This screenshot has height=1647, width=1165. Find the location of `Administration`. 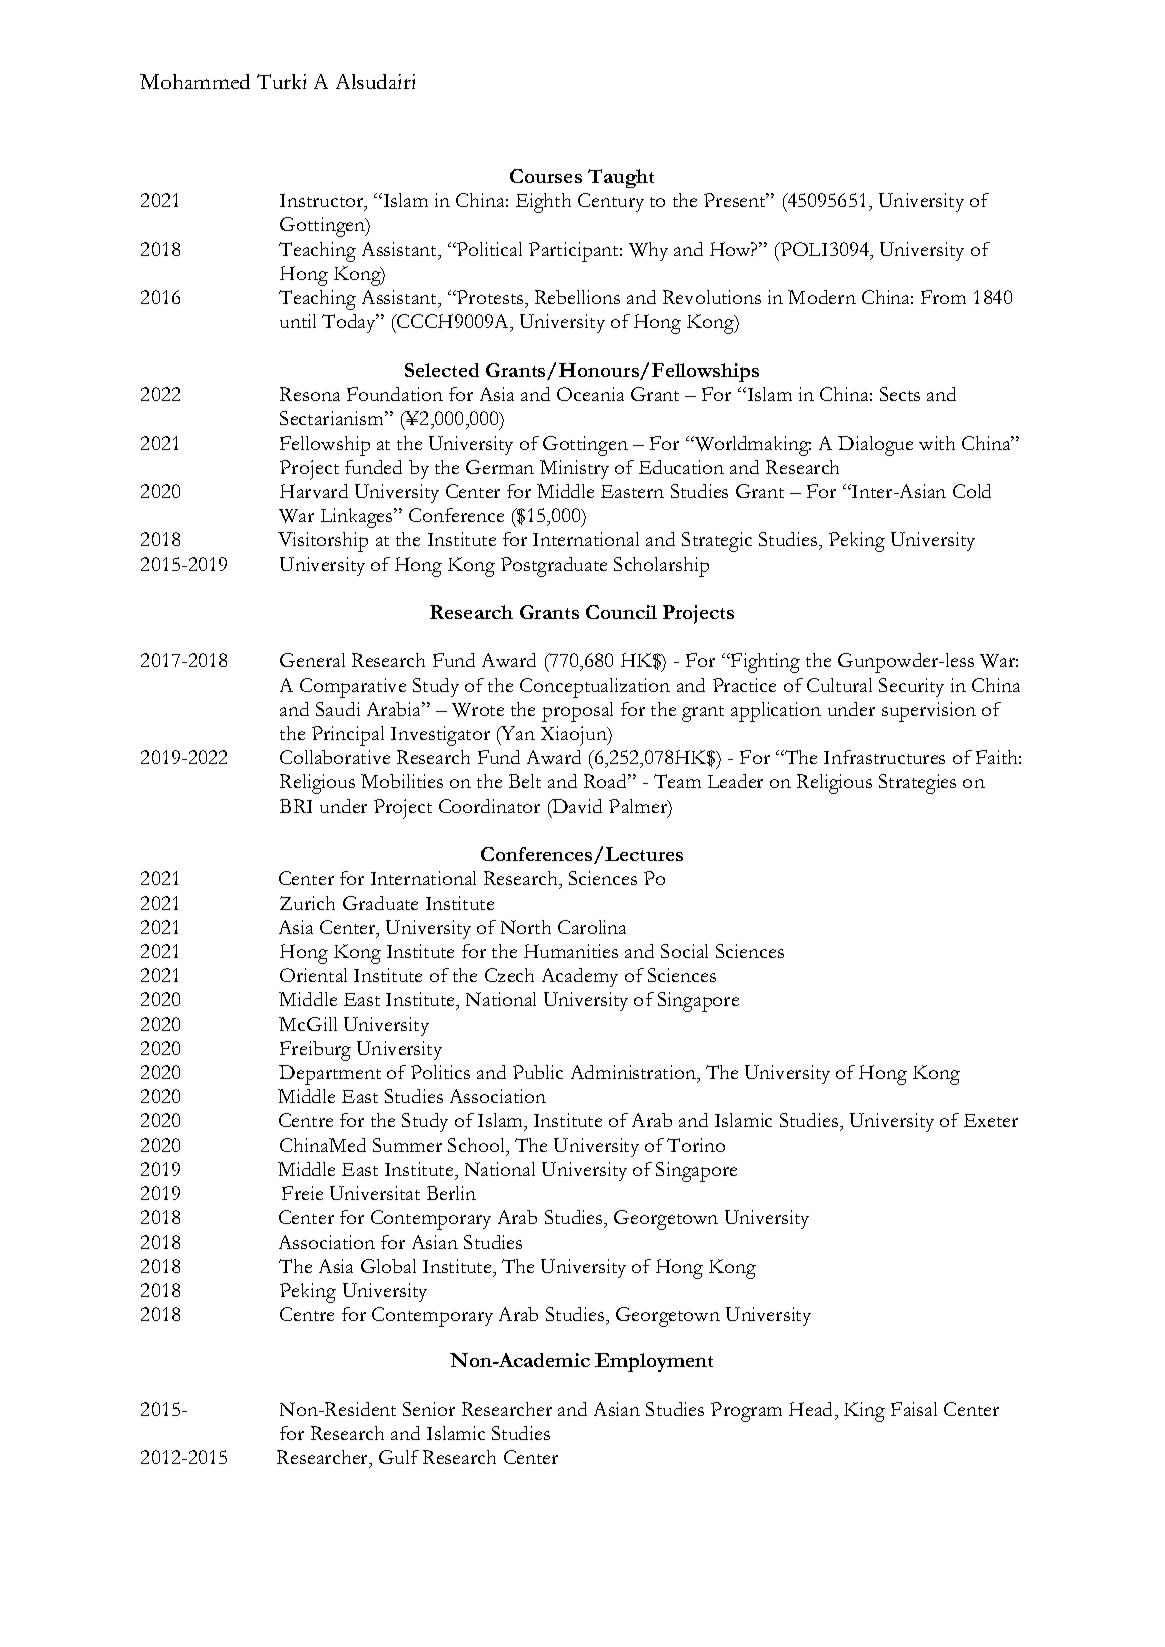

Administration is located at coordinates (634, 1072).
